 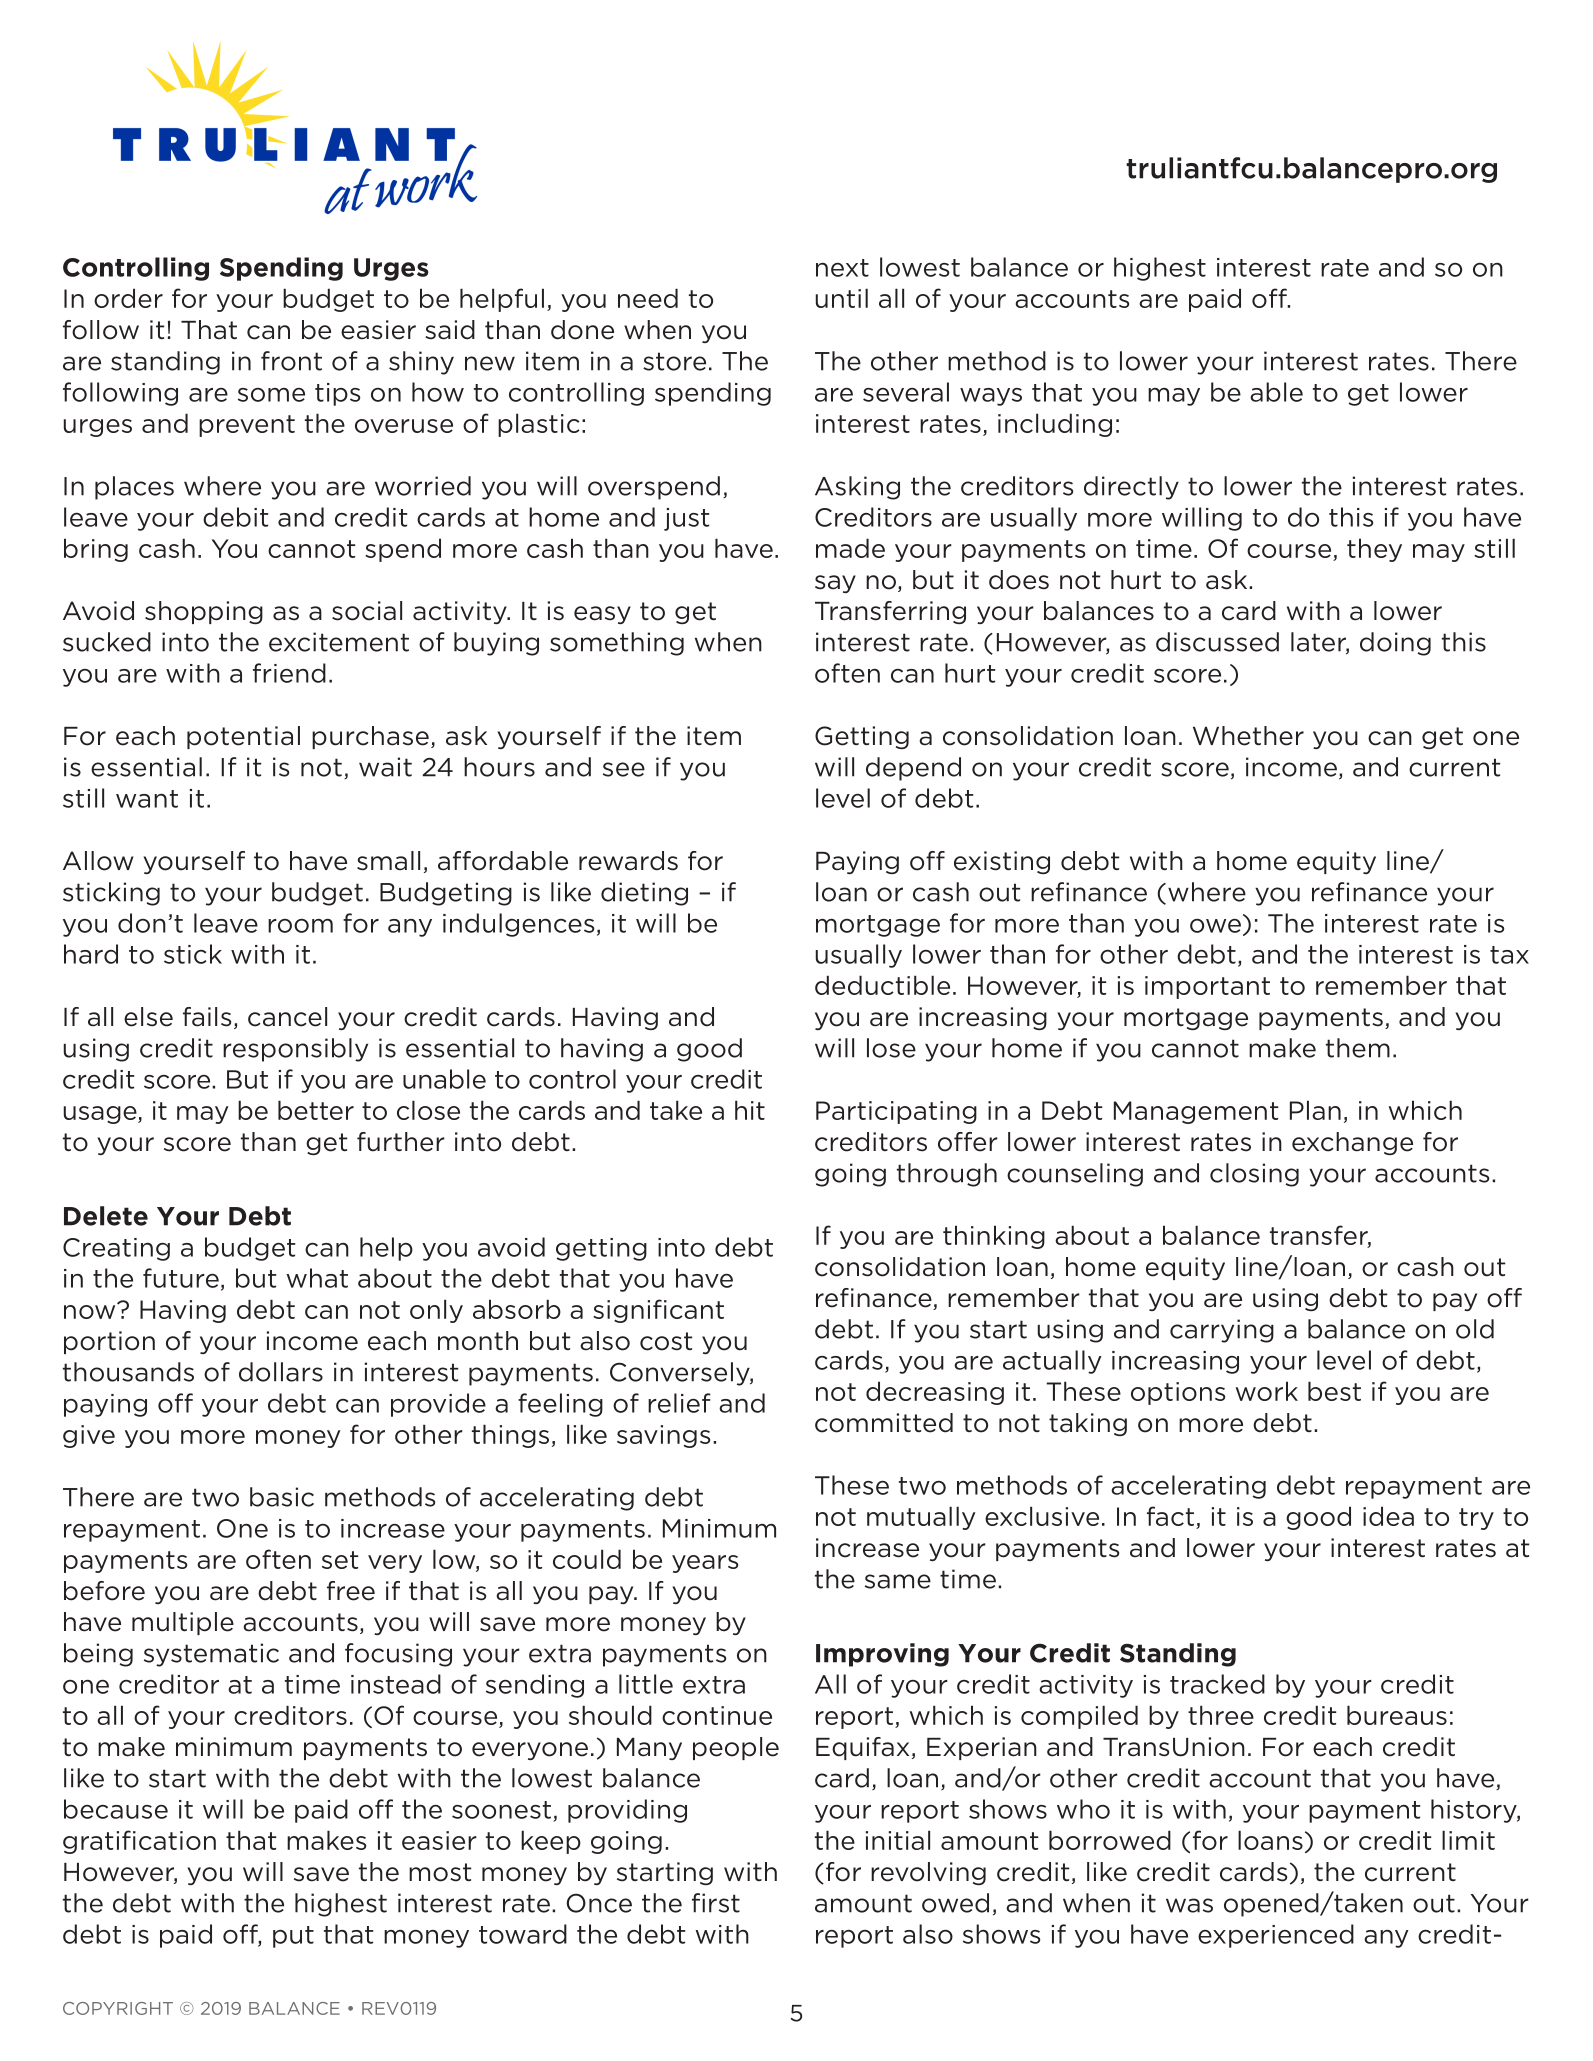 I want to click on better, so click(x=316, y=1110).
